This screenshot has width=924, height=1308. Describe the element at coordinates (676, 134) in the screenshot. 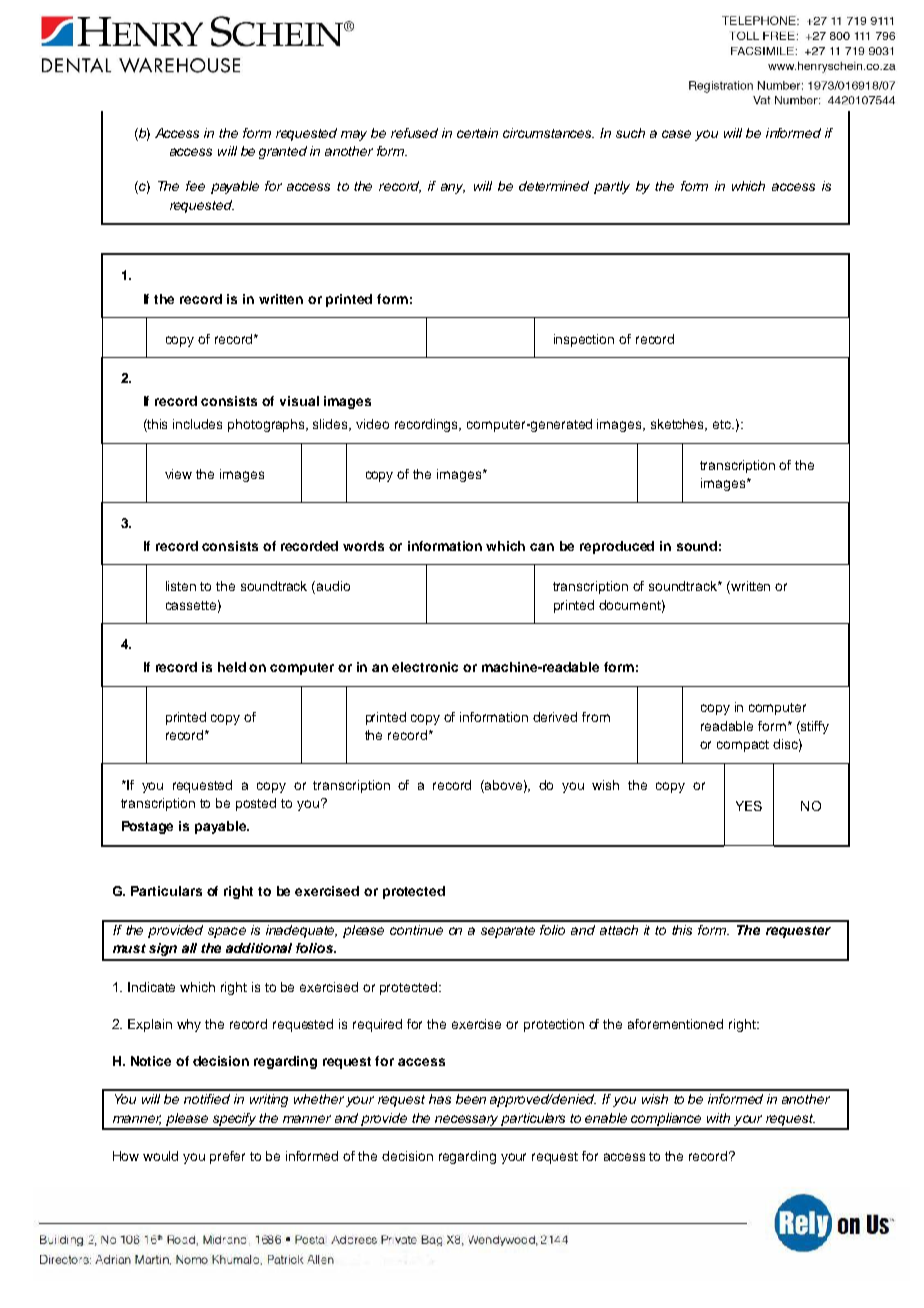

I see `case` at that location.
